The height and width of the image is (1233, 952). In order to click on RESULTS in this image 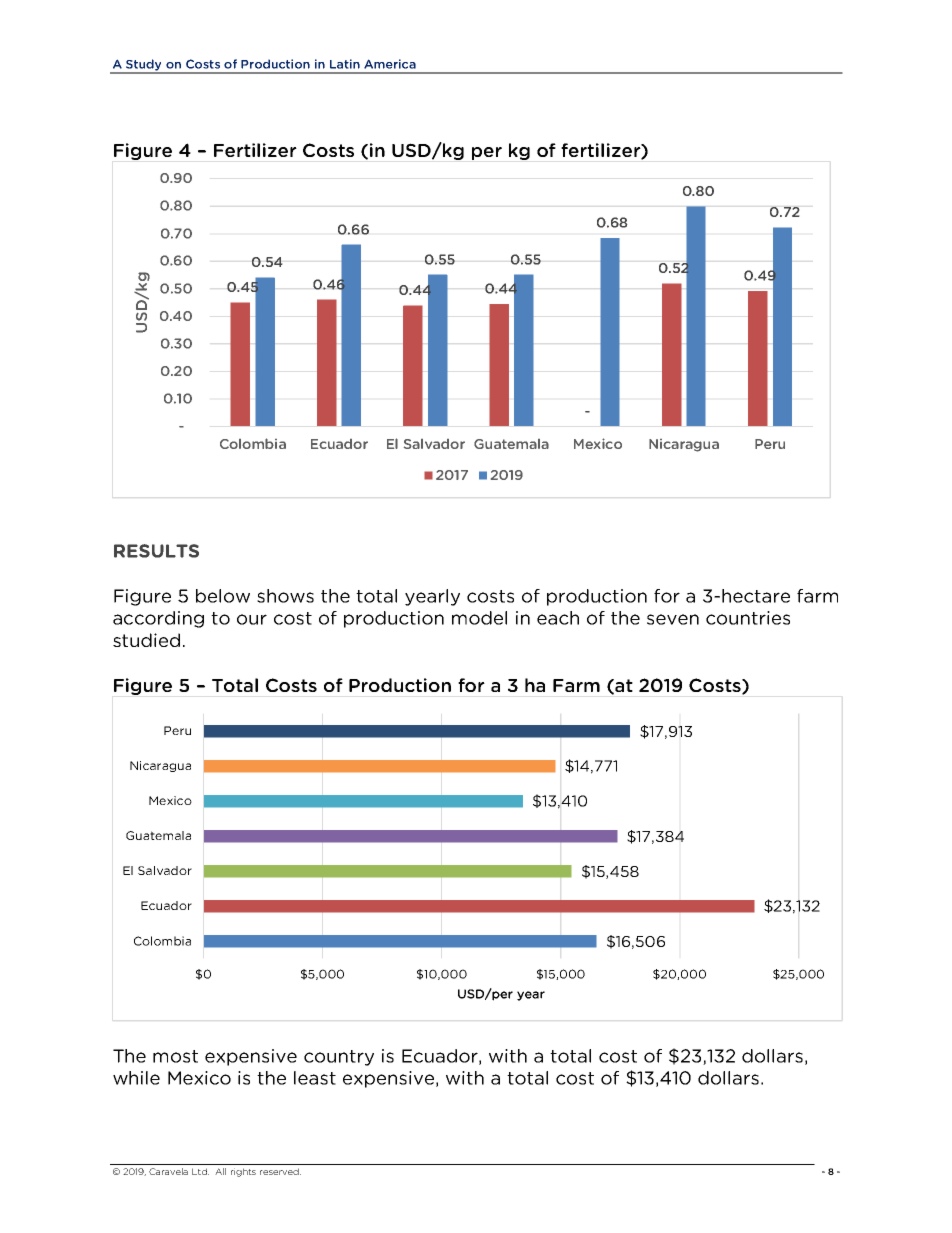, I will do `click(156, 551)`.
